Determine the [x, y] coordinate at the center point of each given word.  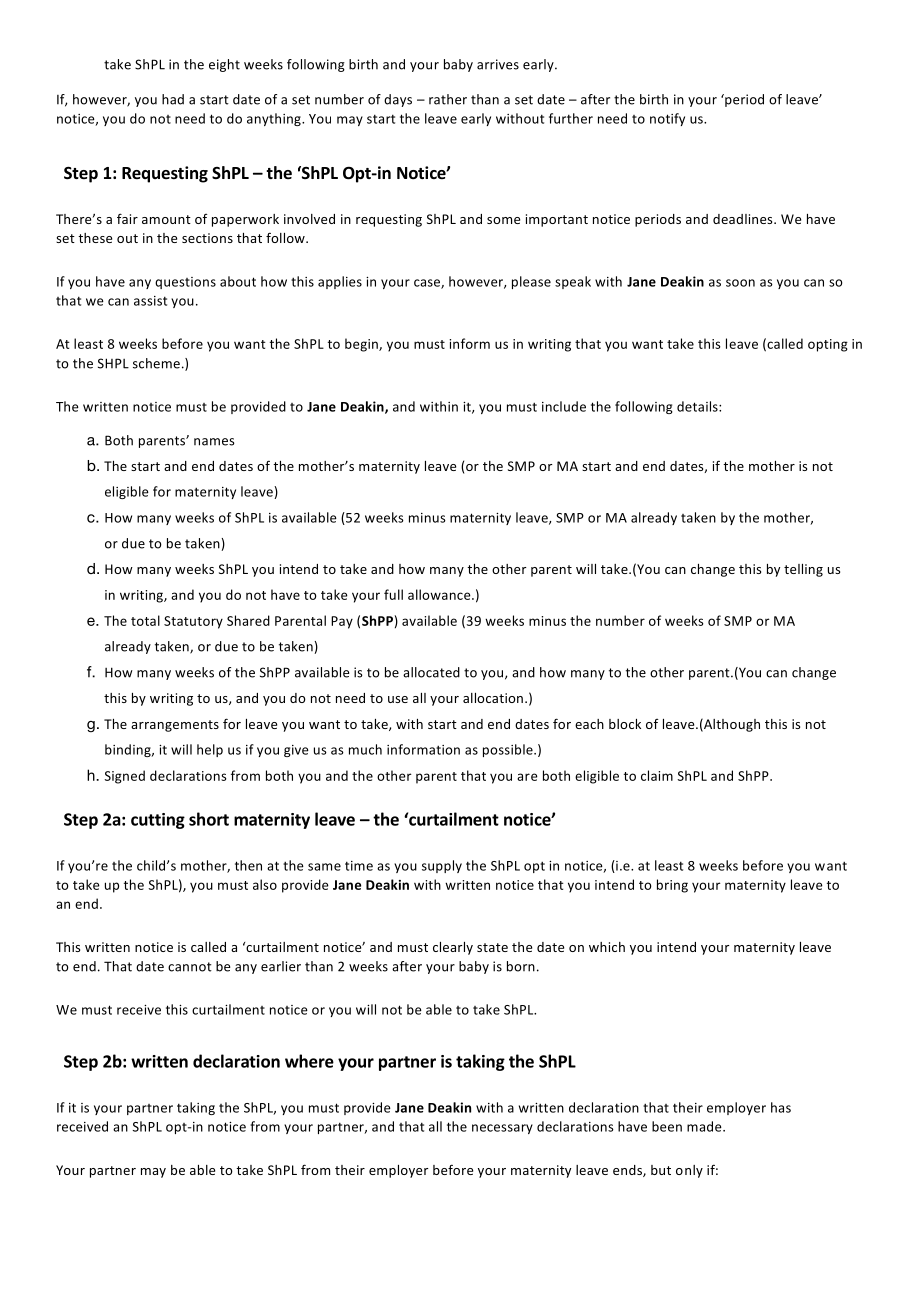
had [173, 99]
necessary [502, 1129]
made [705, 1126]
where [309, 1061]
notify [667, 119]
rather [448, 99]
